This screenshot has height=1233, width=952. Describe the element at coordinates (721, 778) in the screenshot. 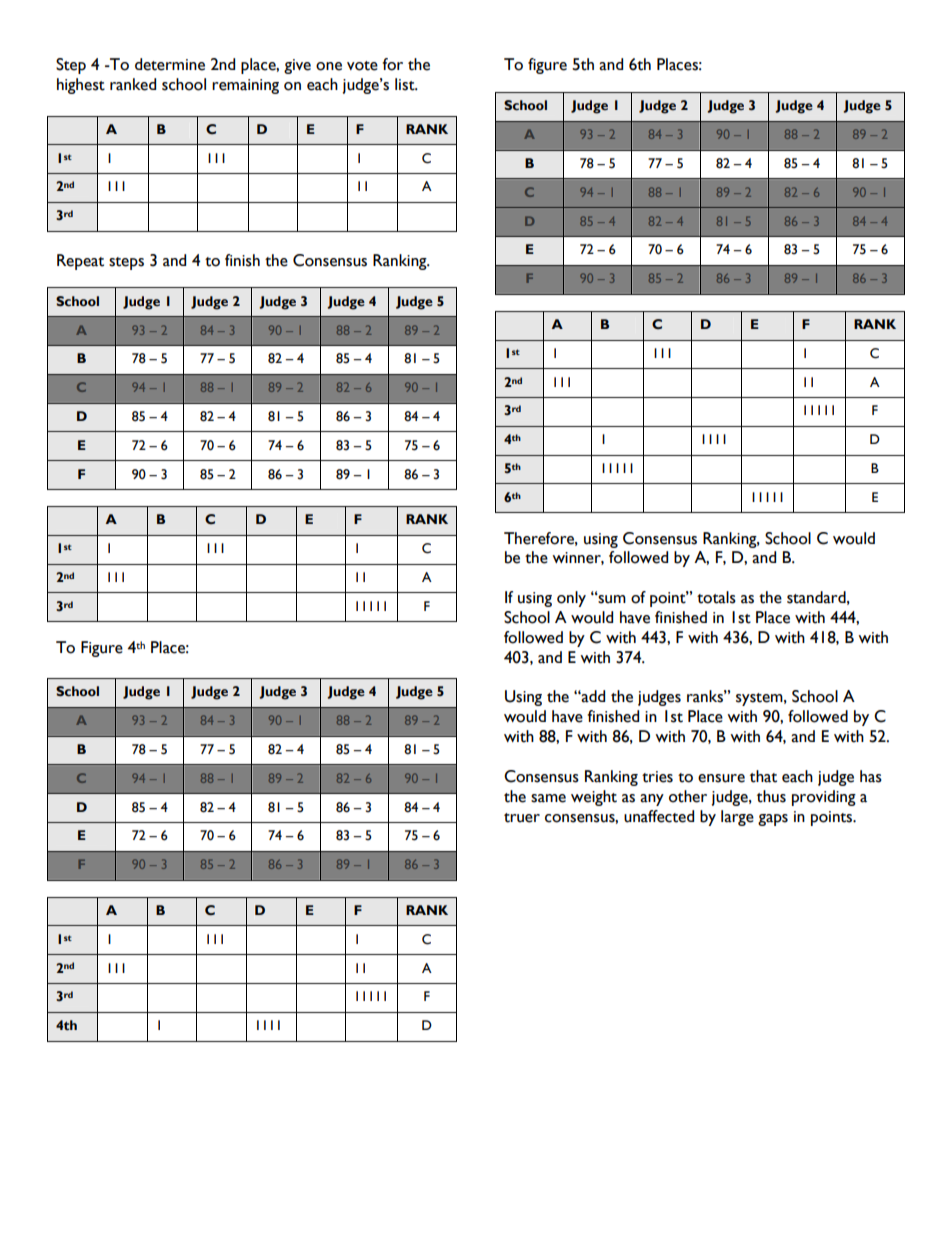

I see `ensure` at that location.
